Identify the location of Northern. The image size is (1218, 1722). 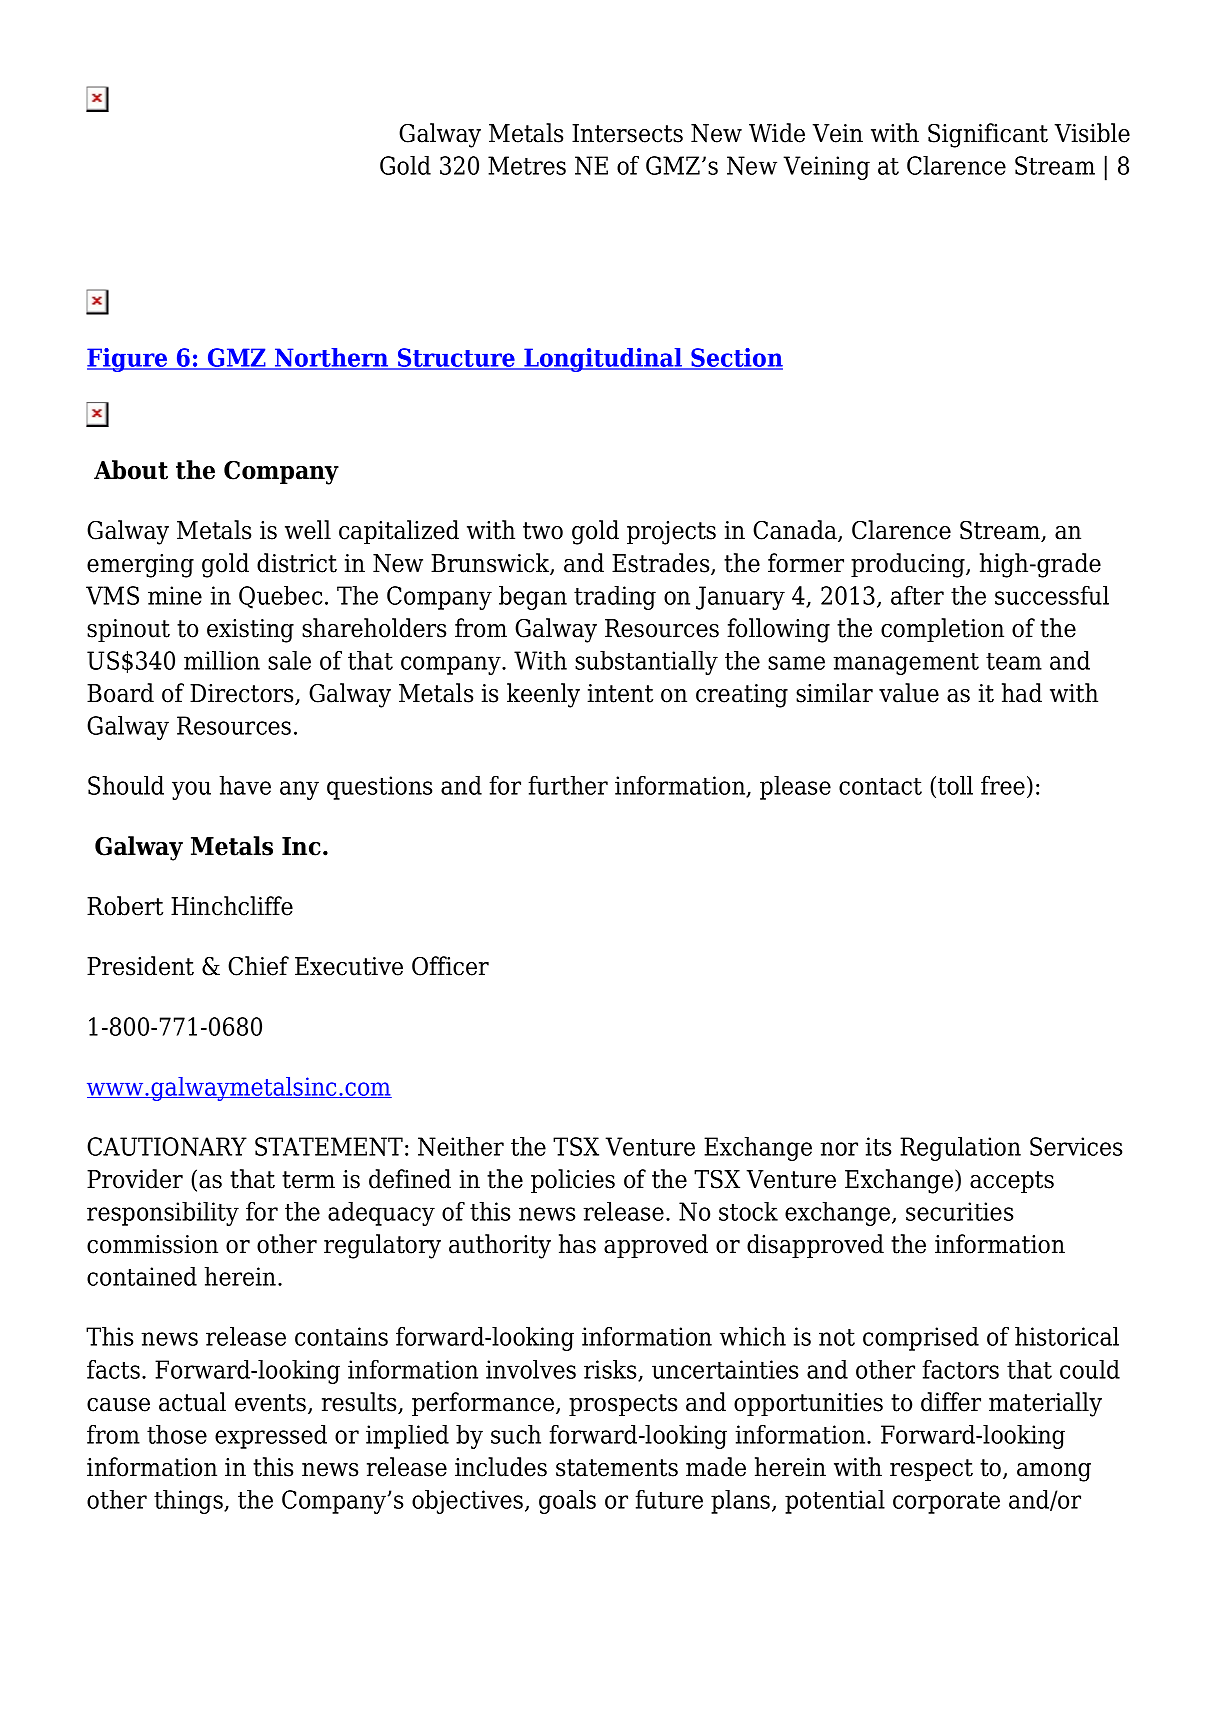
(332, 359).
